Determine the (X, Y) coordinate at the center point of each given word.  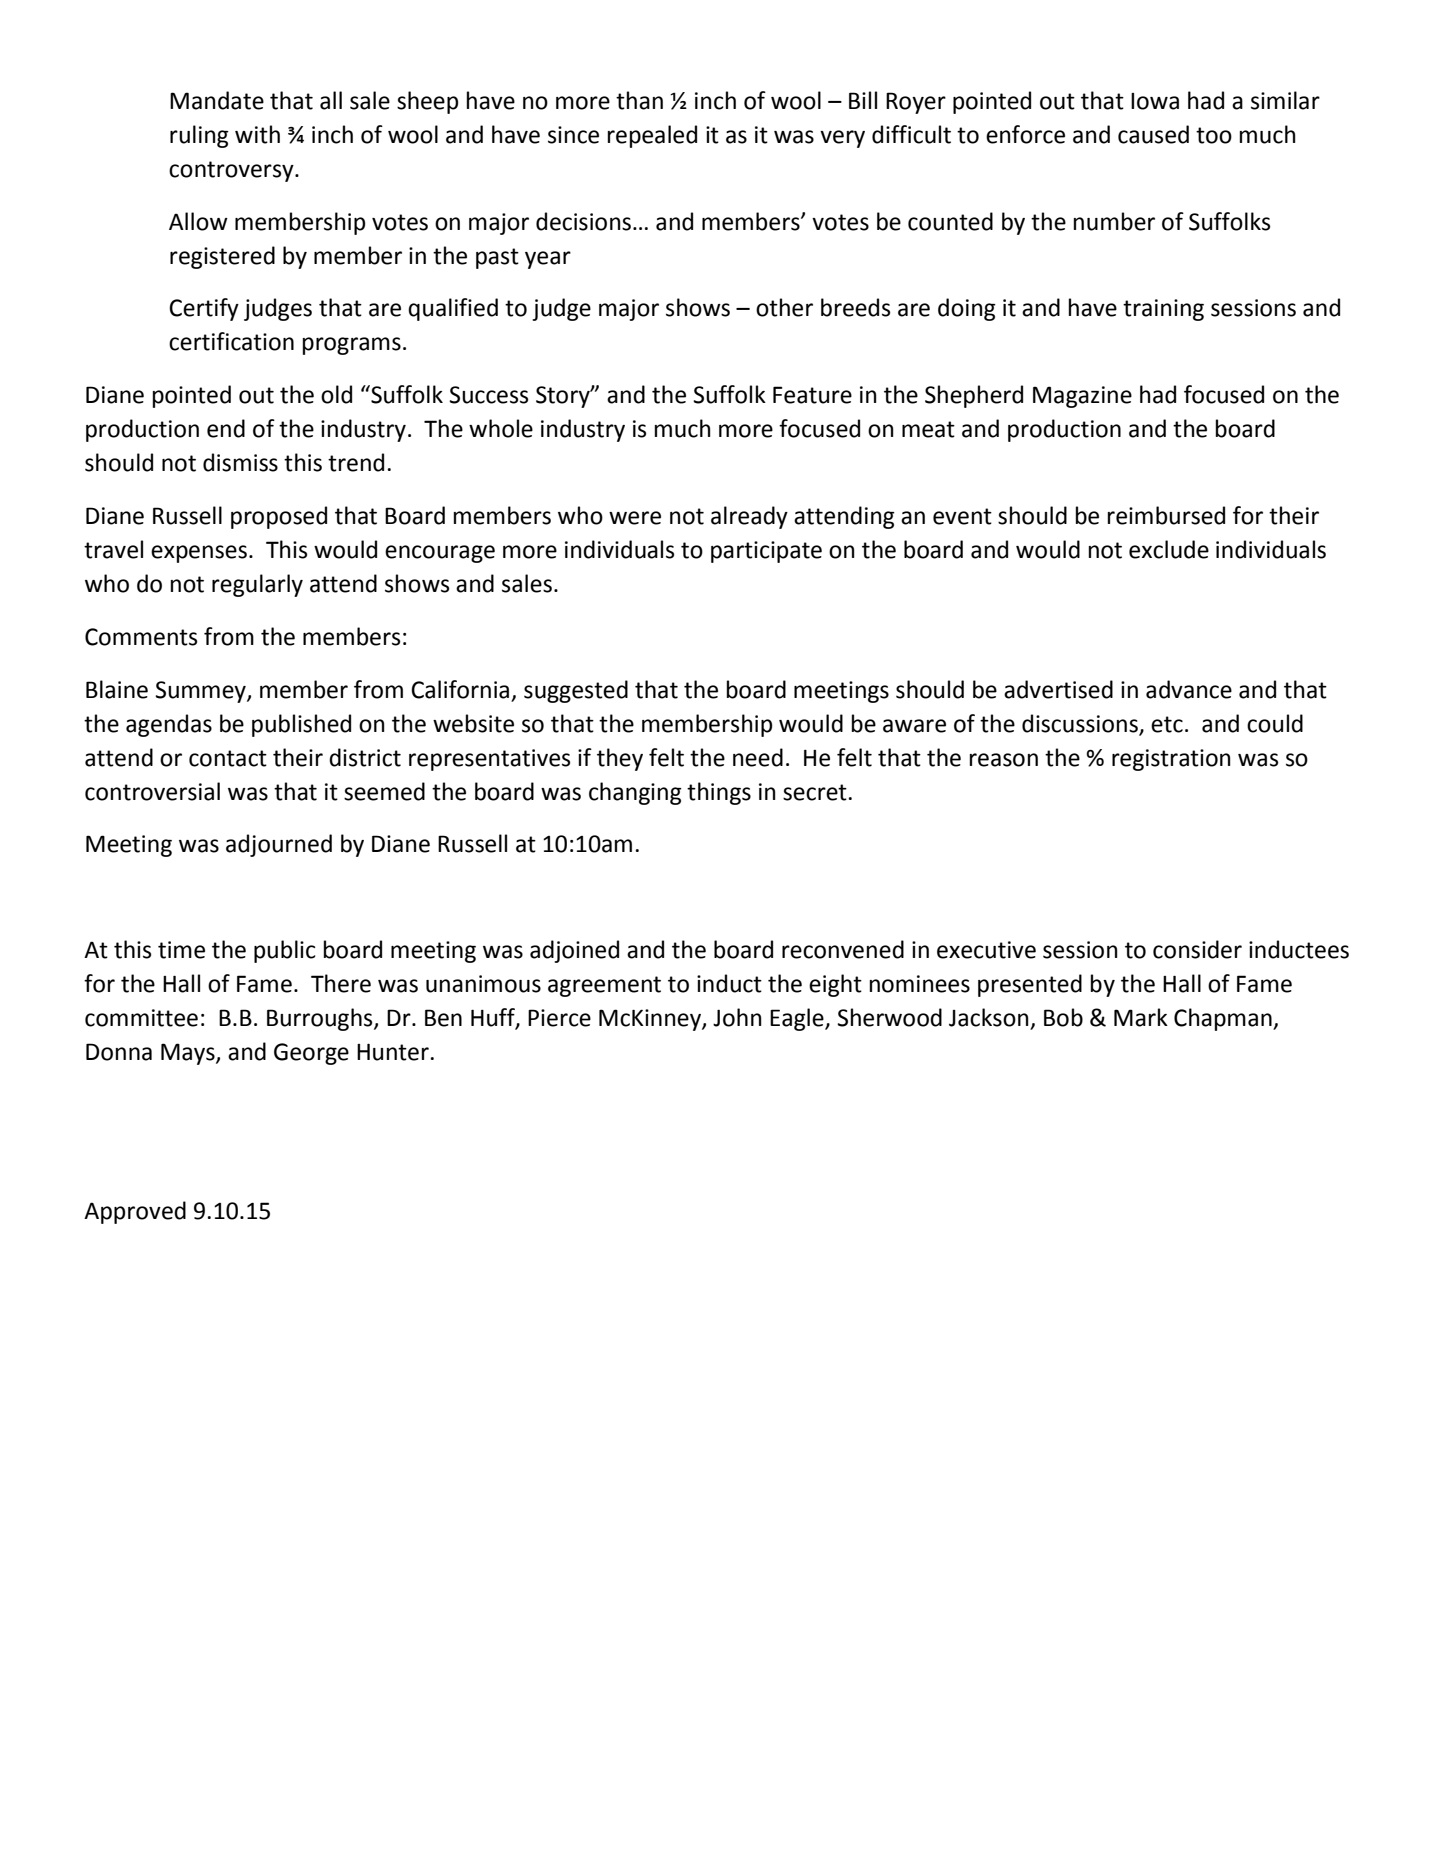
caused (1153, 134)
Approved (135, 1212)
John (737, 1017)
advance (1189, 689)
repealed (652, 136)
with (257, 134)
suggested (576, 691)
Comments (141, 637)
